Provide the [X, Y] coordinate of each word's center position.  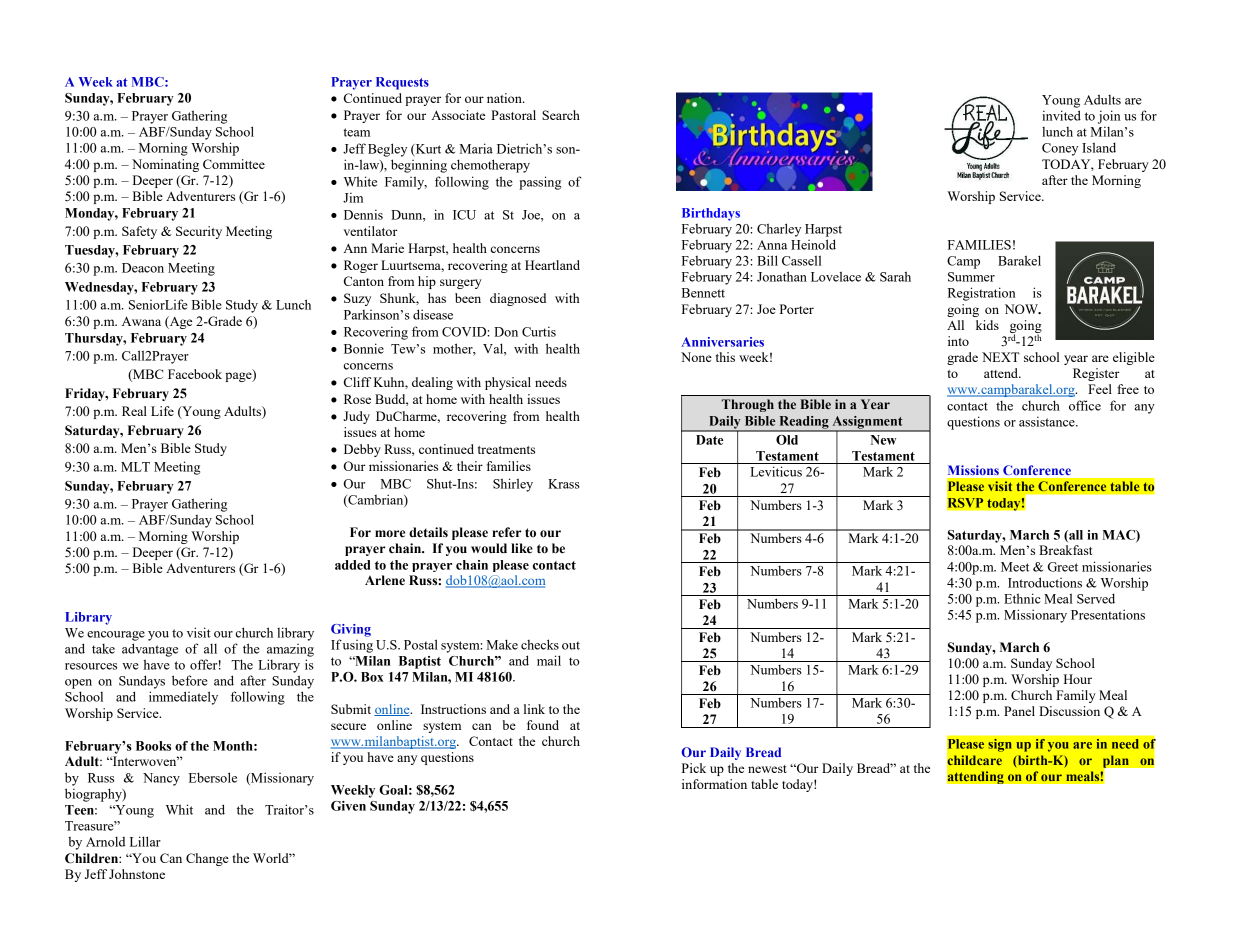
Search [561, 115]
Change [207, 859]
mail [549, 660]
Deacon [143, 268]
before [190, 680]
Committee [234, 164]
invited [1061, 115]
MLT [135, 467]
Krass [564, 484]
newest [767, 769]
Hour [1078, 679]
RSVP [965, 502]
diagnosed [518, 299]
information [714, 784]
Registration [982, 294]
